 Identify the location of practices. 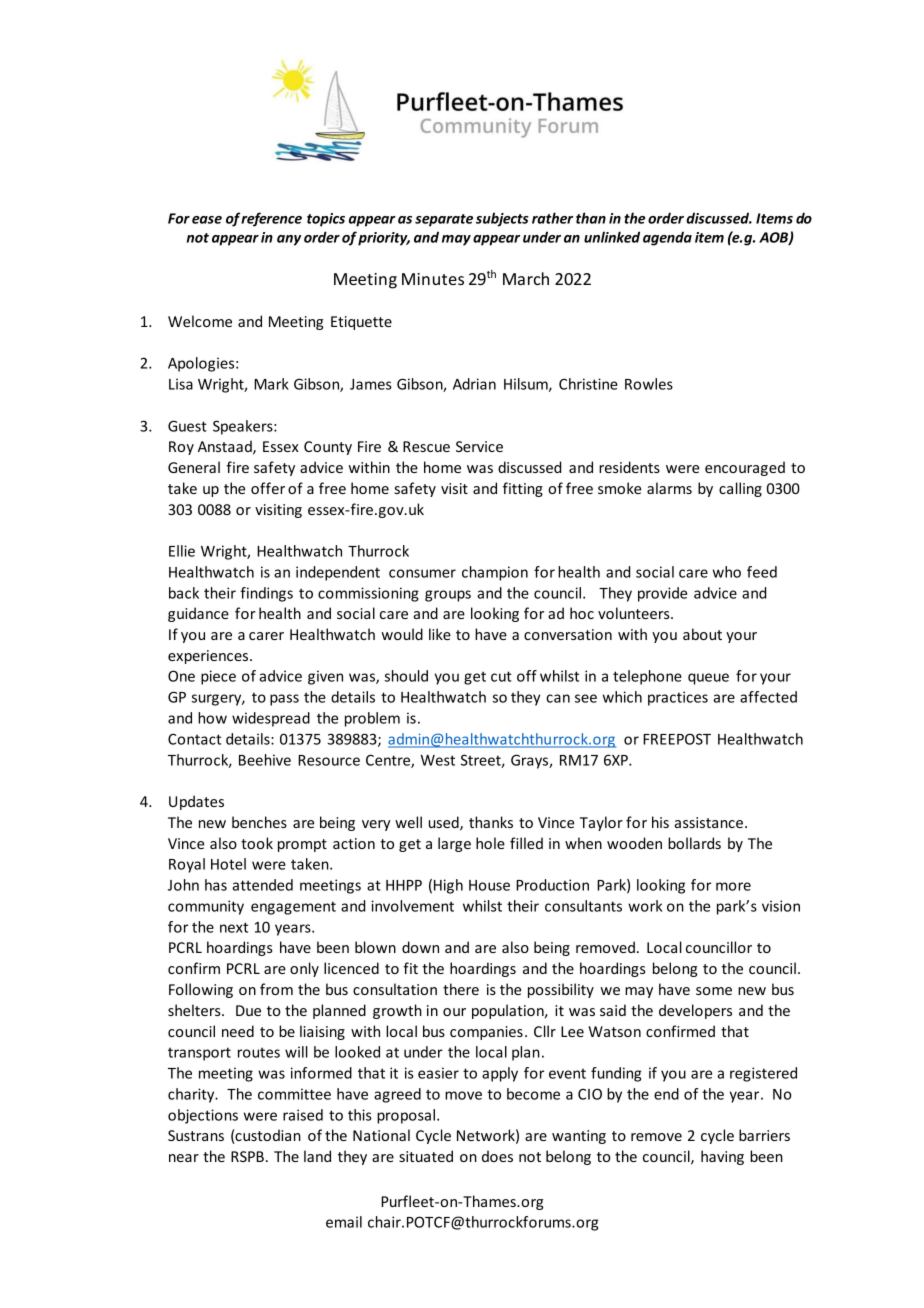
(678, 698).
